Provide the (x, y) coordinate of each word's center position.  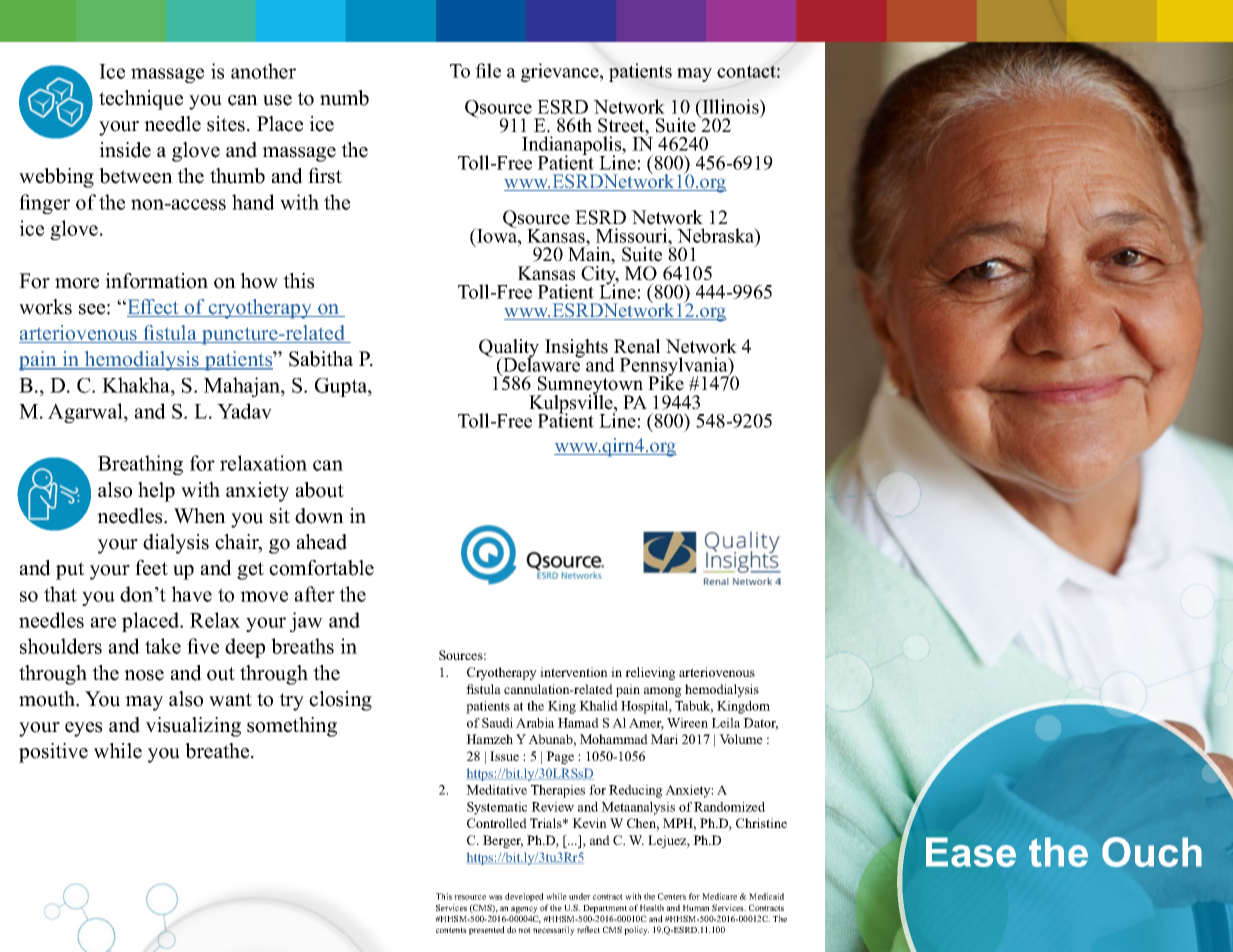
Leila (726, 723)
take (163, 646)
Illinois (730, 106)
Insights (578, 349)
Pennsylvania (675, 368)
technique (141, 100)
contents (451, 930)
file (488, 70)
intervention (574, 672)
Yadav (244, 411)
